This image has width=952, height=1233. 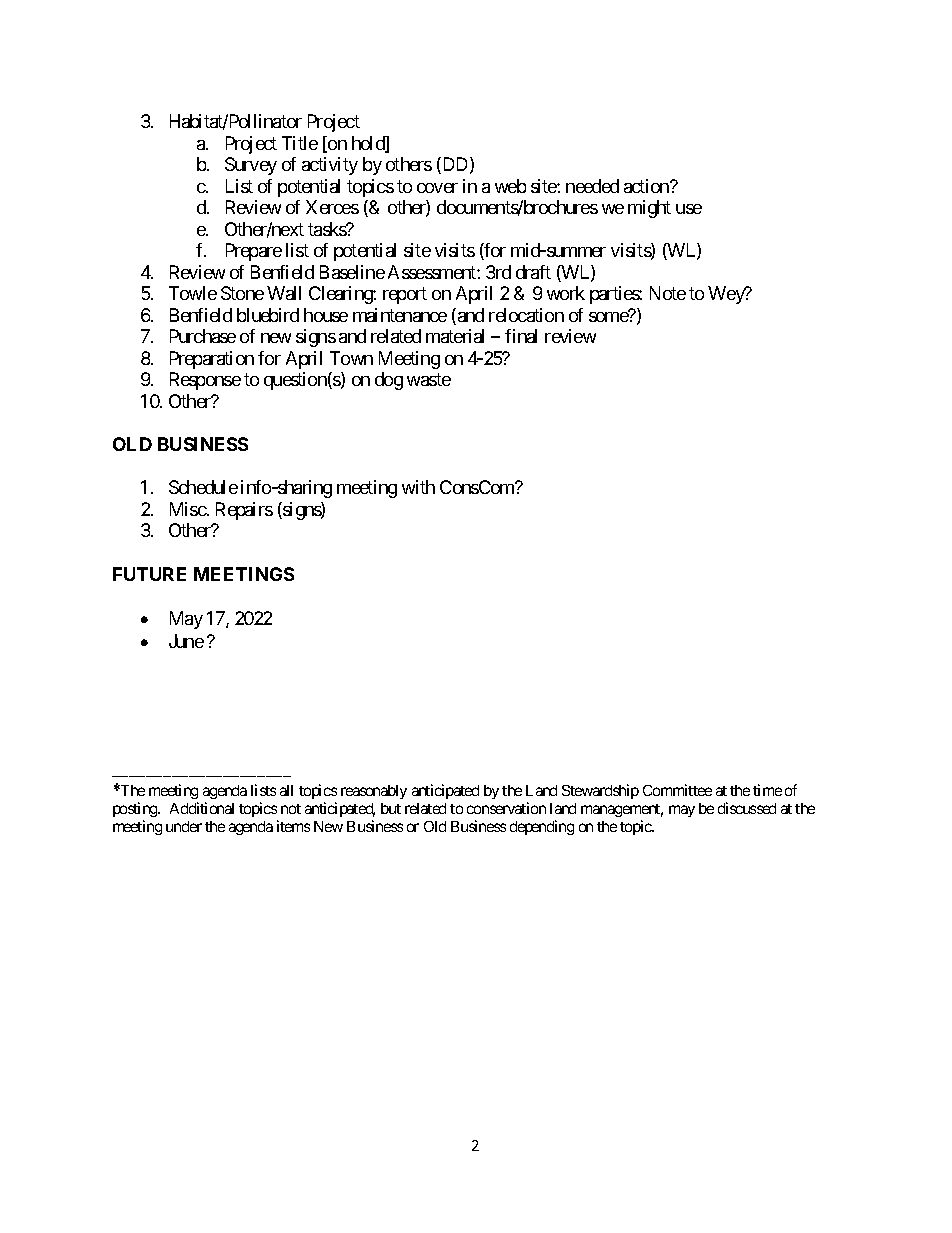 I want to click on Additional, so click(x=202, y=808).
